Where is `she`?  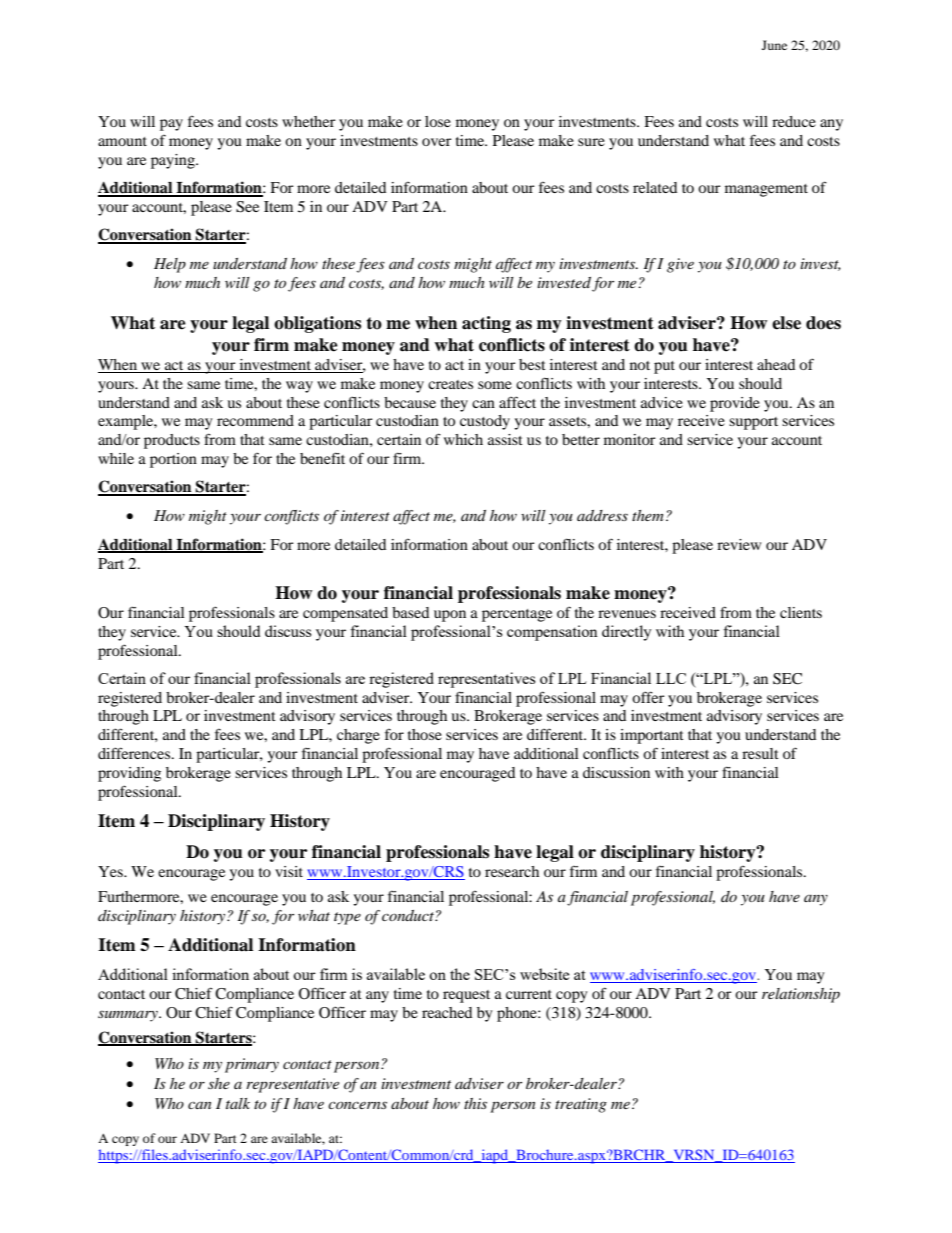
she is located at coordinates (219, 1083).
